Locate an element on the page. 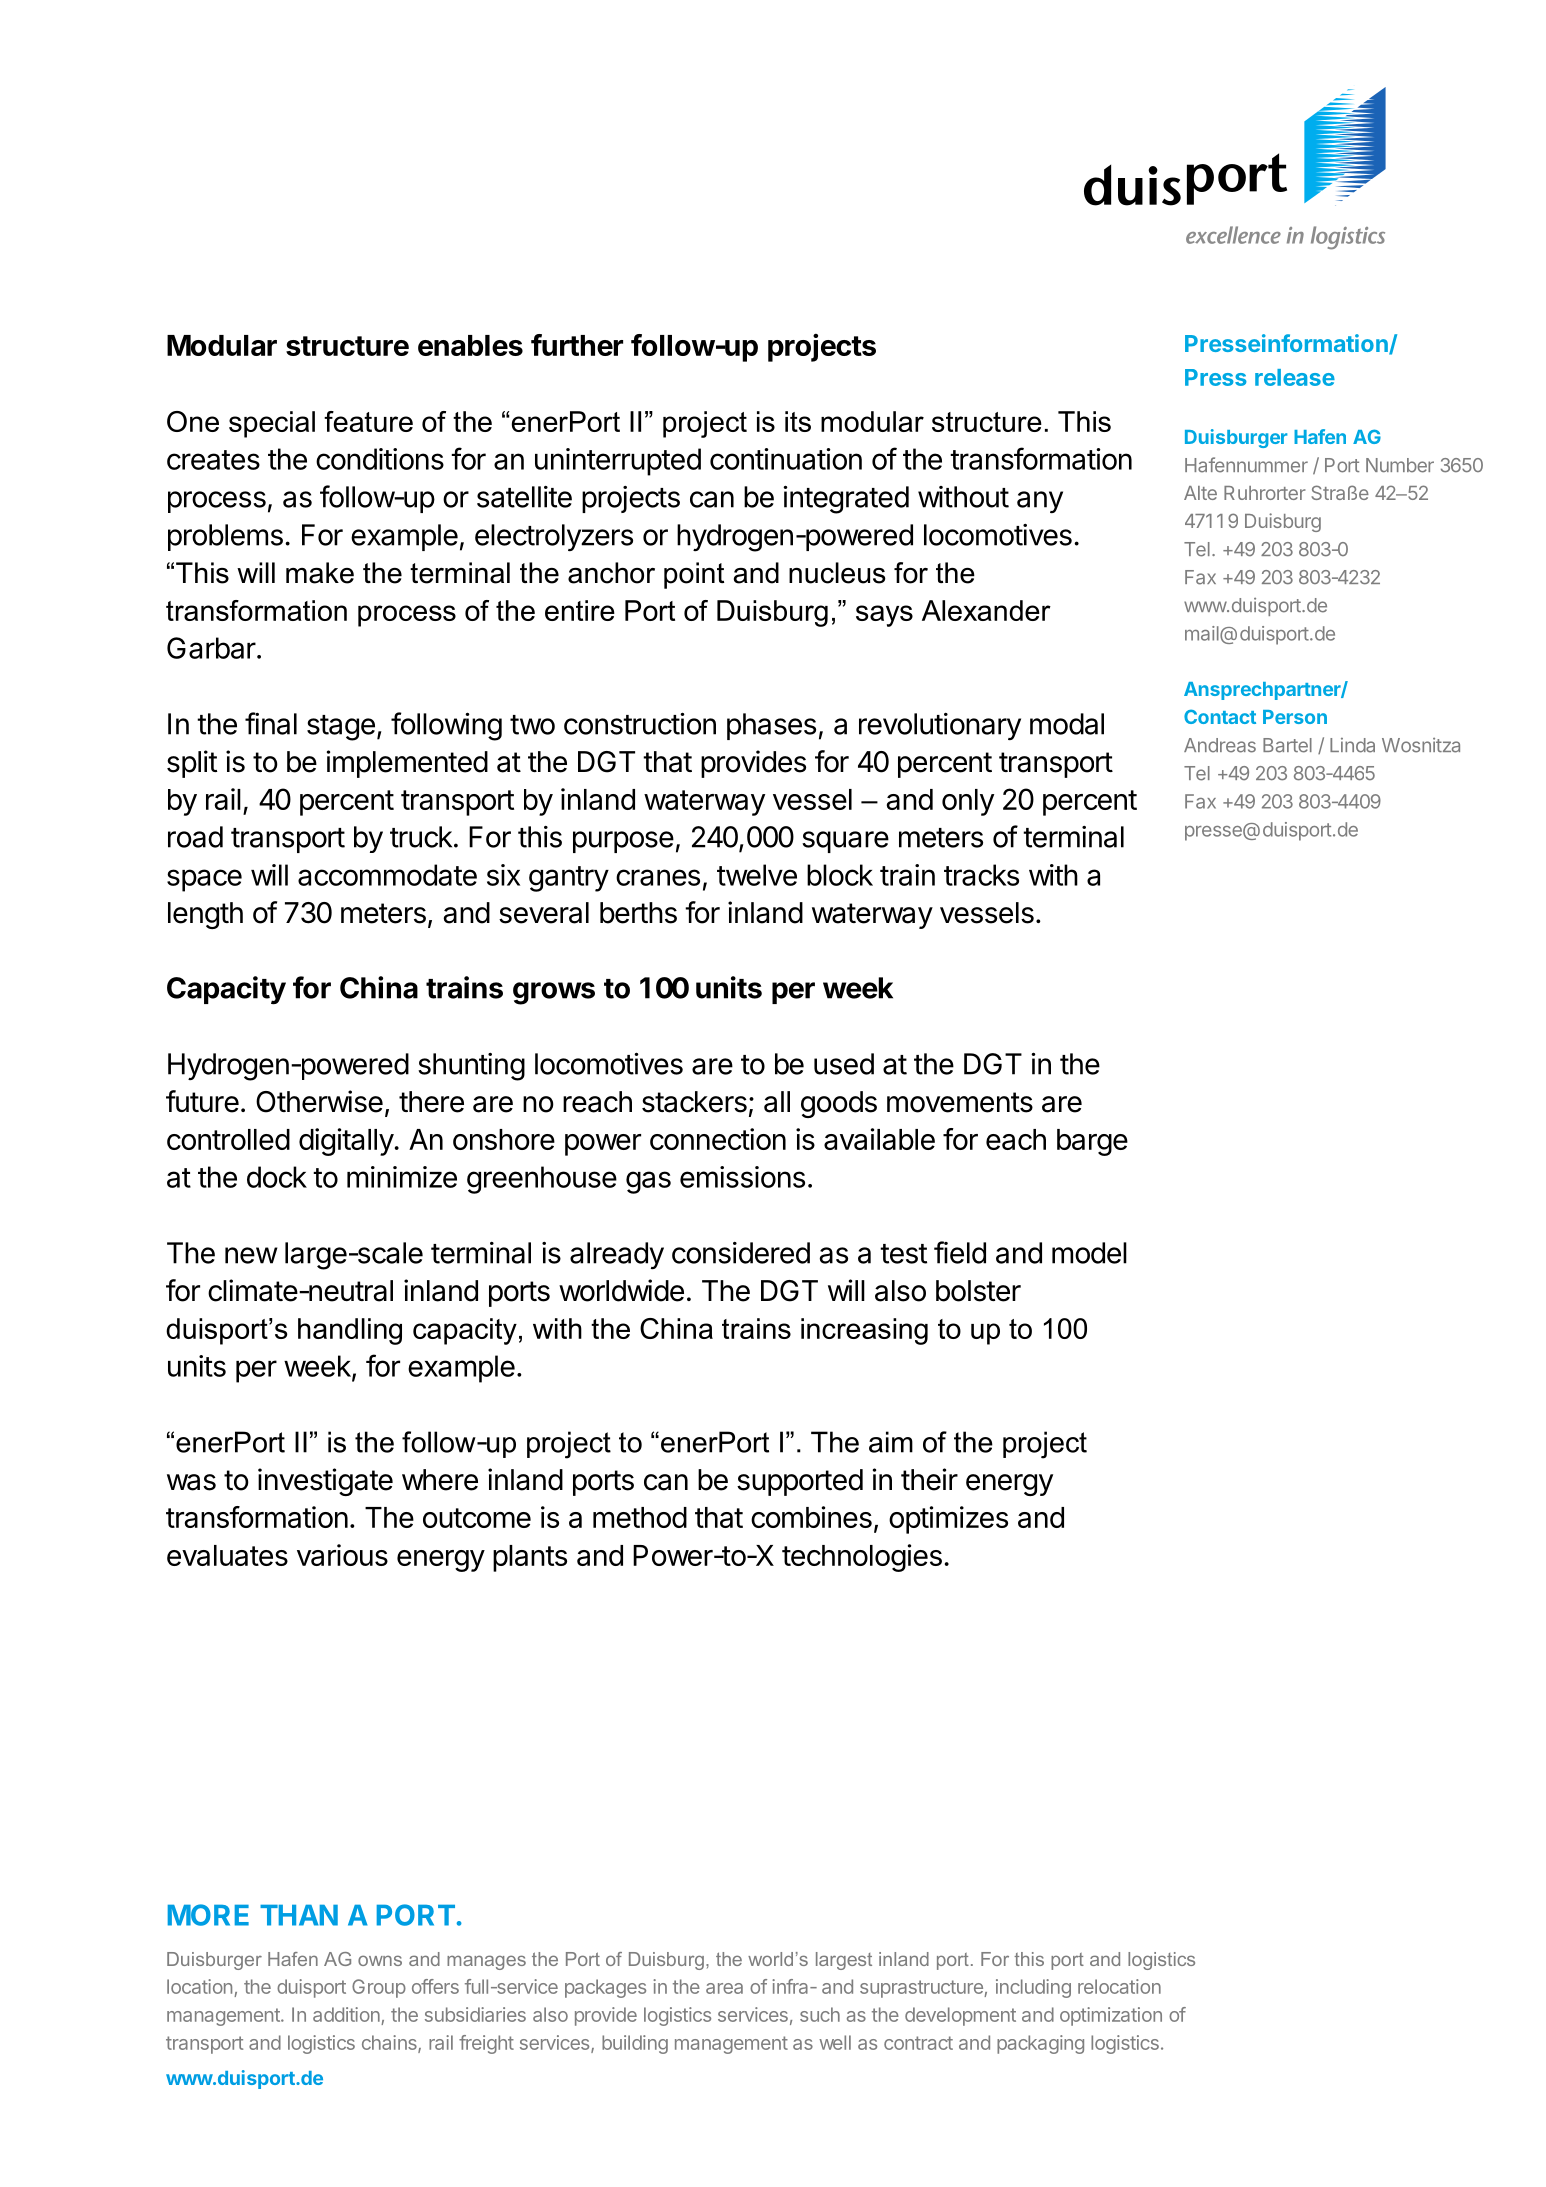 The image size is (1546, 2187). continuation is located at coordinates (786, 459).
